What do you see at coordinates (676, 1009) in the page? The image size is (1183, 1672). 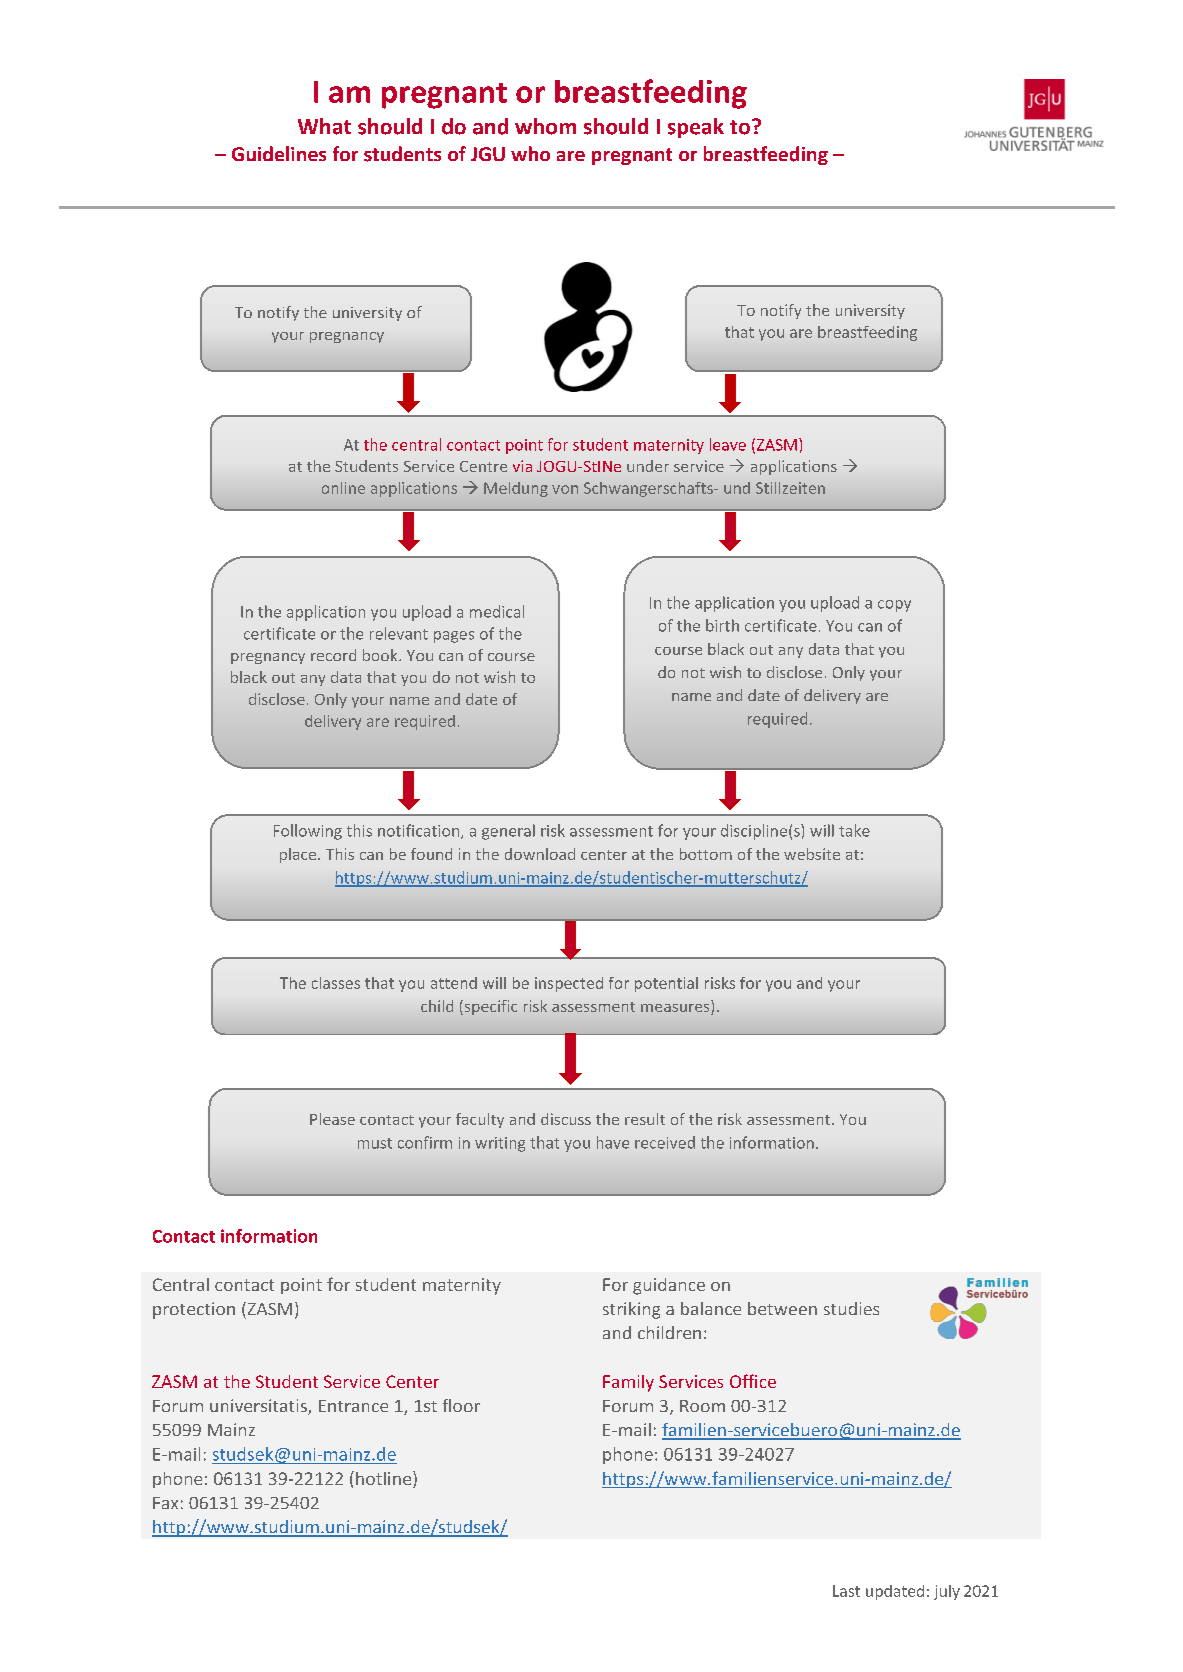 I see `measures` at bounding box center [676, 1009].
